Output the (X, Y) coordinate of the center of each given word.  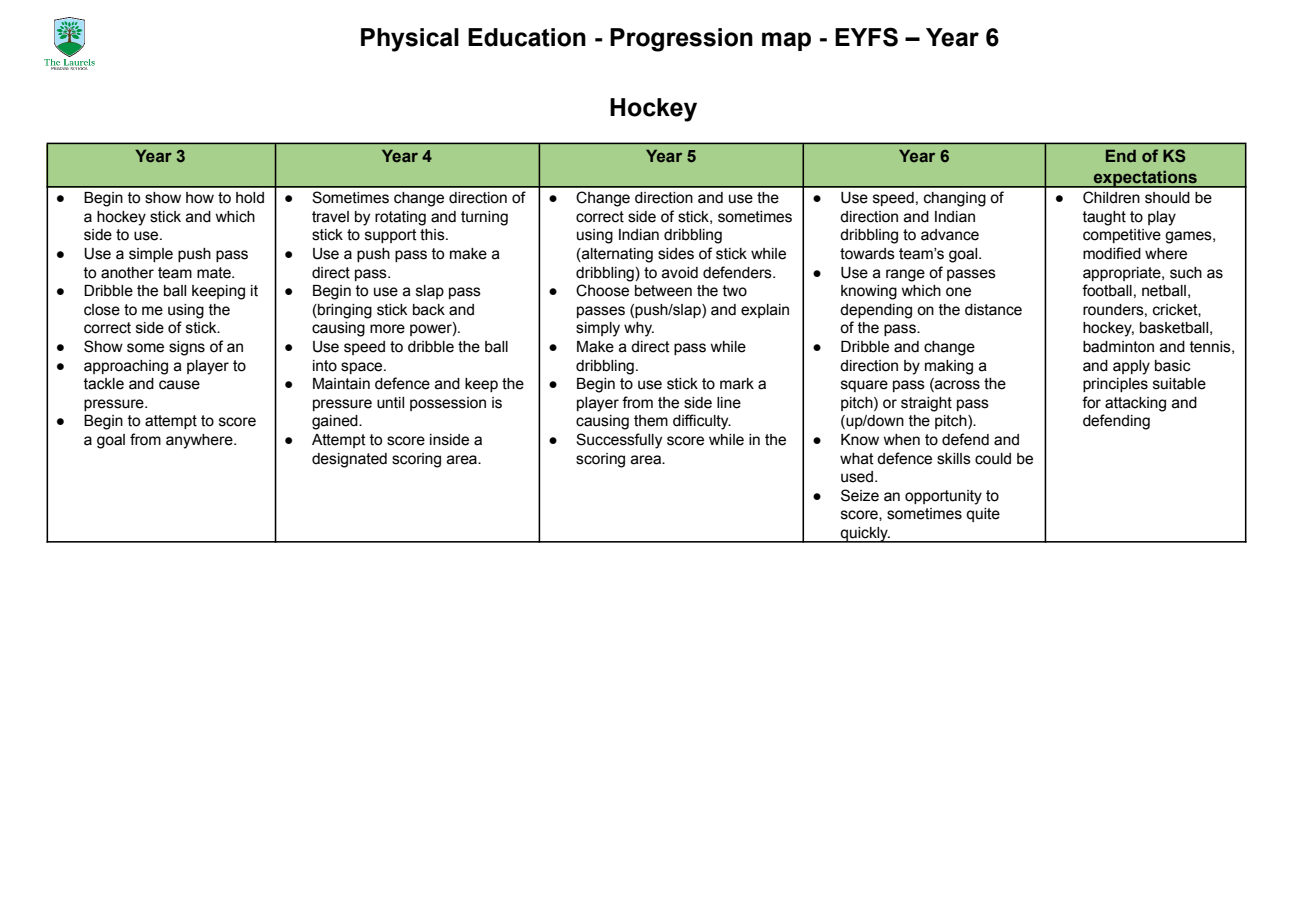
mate (215, 273)
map (786, 41)
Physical (410, 40)
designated (349, 460)
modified (1112, 253)
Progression (681, 40)
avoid (680, 273)
